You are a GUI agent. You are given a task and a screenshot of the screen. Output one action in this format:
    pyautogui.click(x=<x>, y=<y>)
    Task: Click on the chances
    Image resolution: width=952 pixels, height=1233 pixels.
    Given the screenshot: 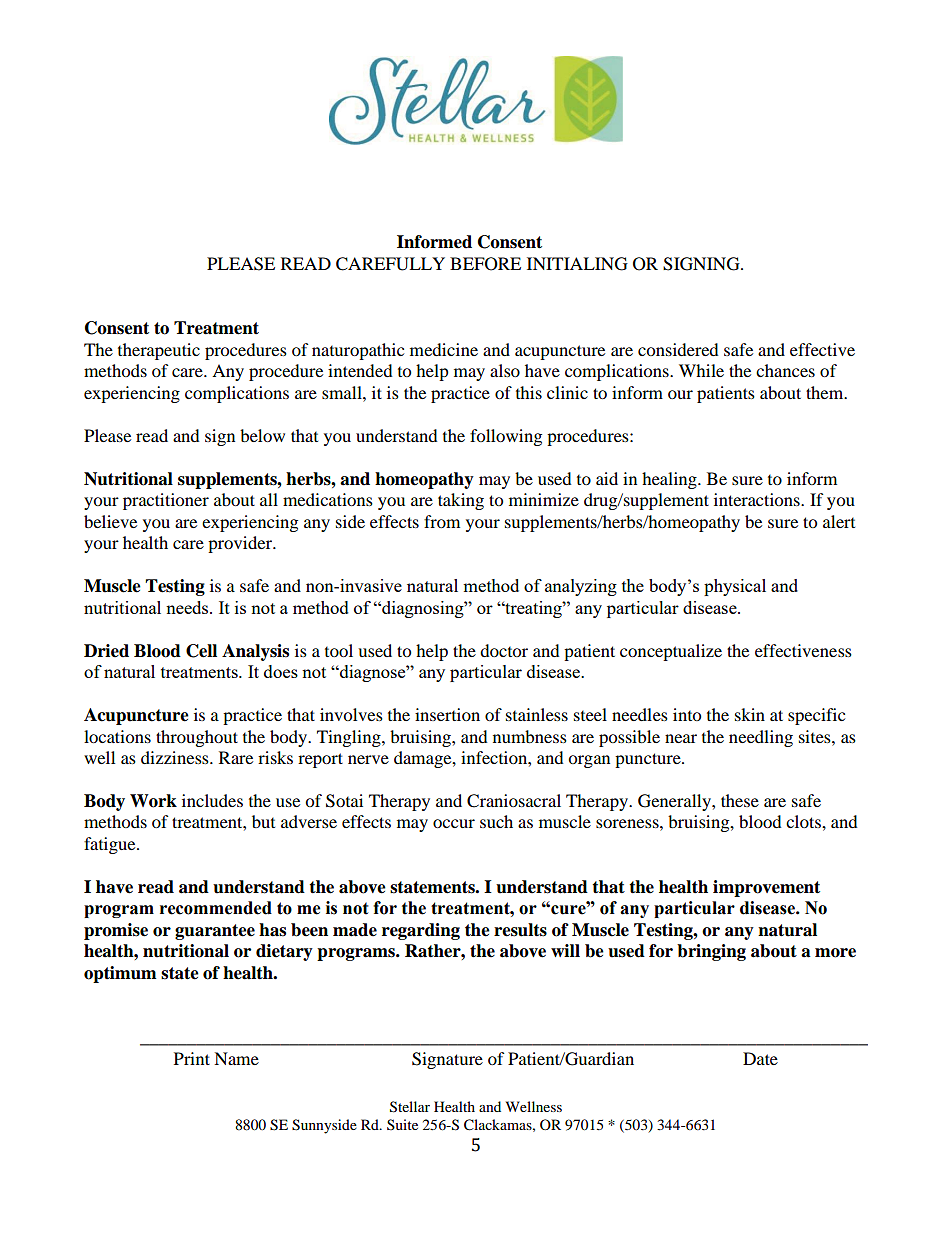 What is the action you would take?
    pyautogui.click(x=785, y=370)
